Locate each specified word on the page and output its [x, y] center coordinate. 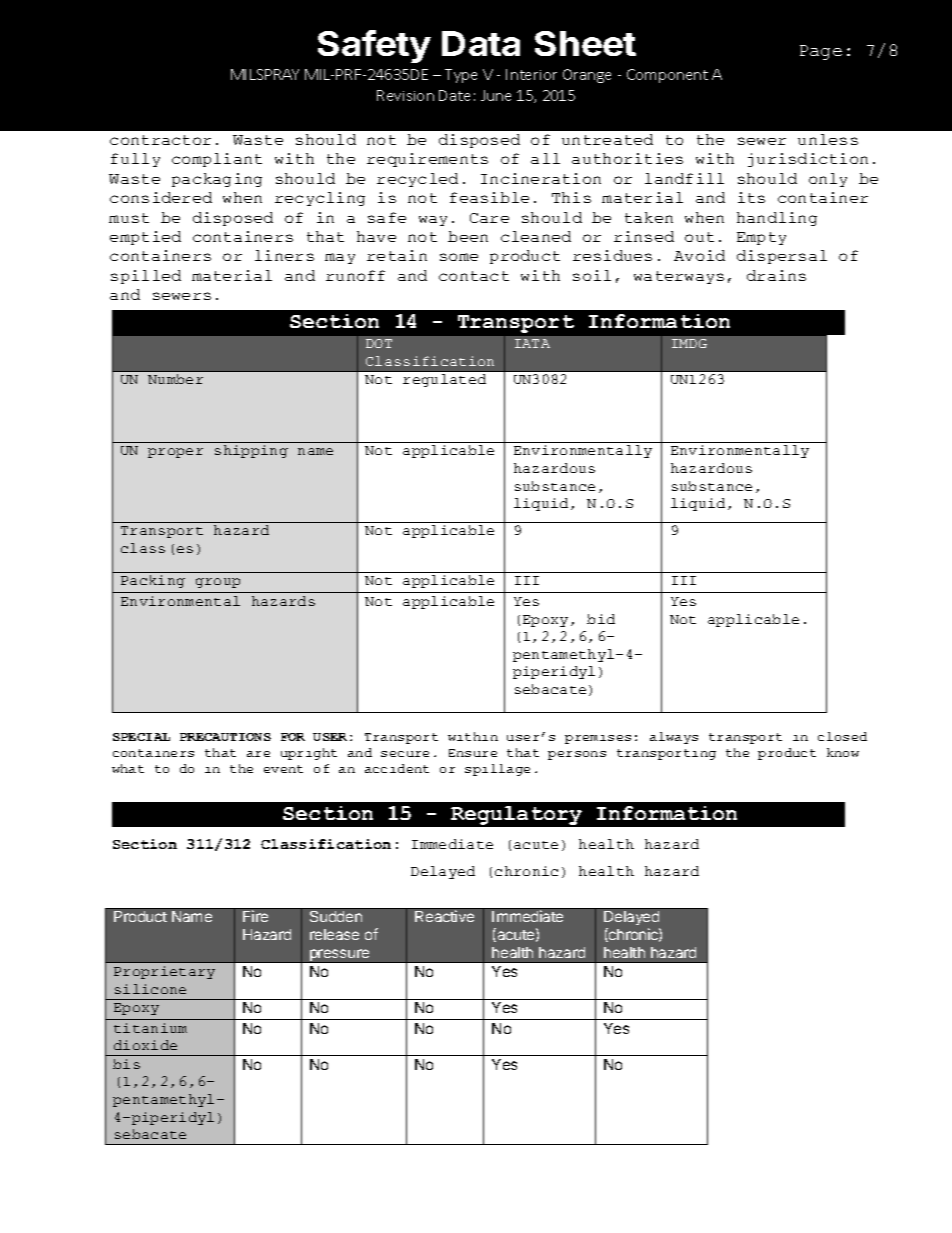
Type [461, 76]
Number [175, 379]
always [674, 738]
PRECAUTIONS [225, 737]
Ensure [473, 753]
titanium [150, 1028]
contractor [160, 140]
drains [776, 275]
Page [821, 52]
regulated [444, 380]
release [334, 934]
